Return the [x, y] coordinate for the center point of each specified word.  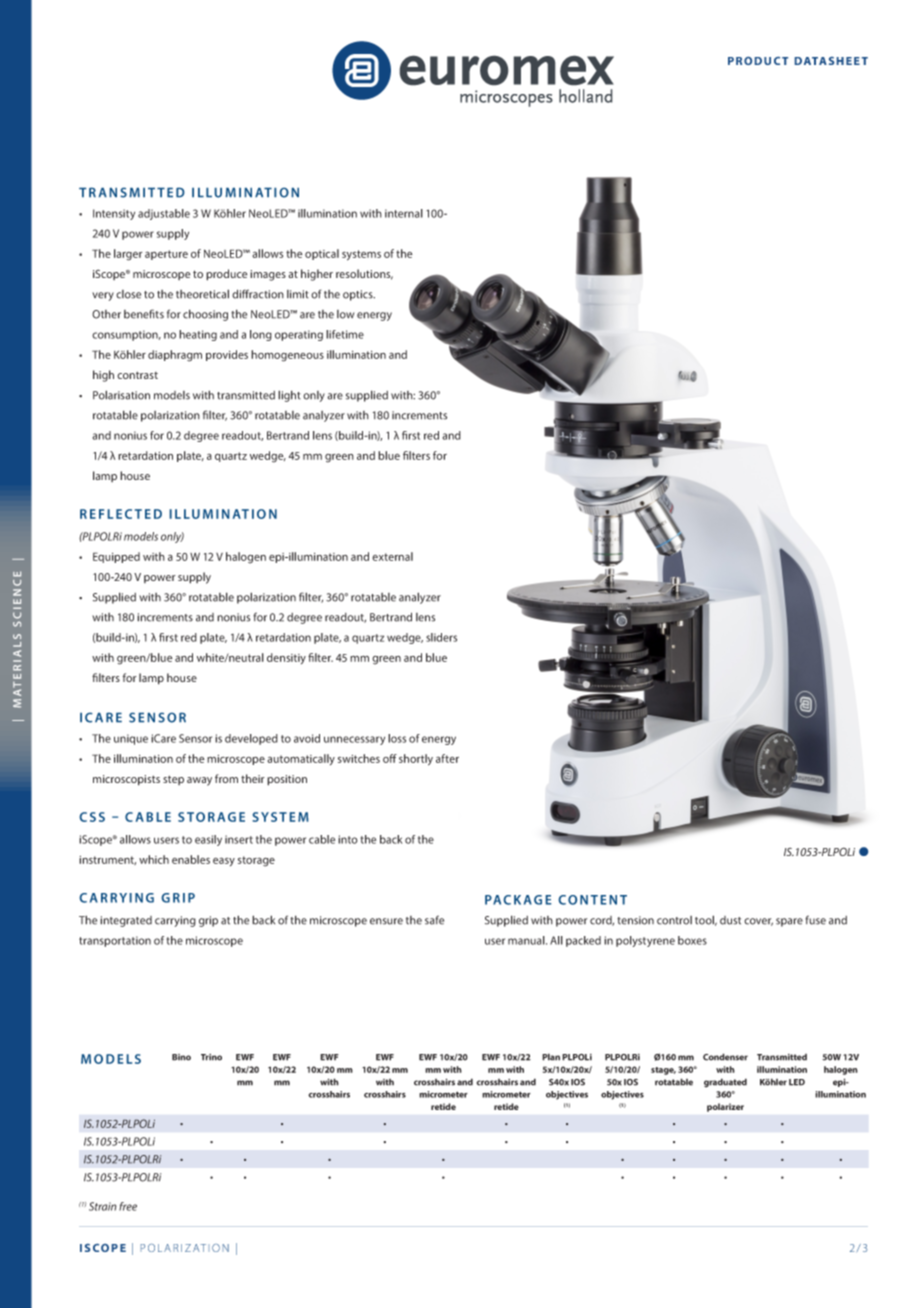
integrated [126, 921]
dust [730, 920]
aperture [166, 255]
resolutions [364, 274]
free [128, 1206]
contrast [137, 375]
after [447, 758]
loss [397, 738]
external [392, 556]
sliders [441, 637]
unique [131, 739]
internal [404, 213]
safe [434, 920]
